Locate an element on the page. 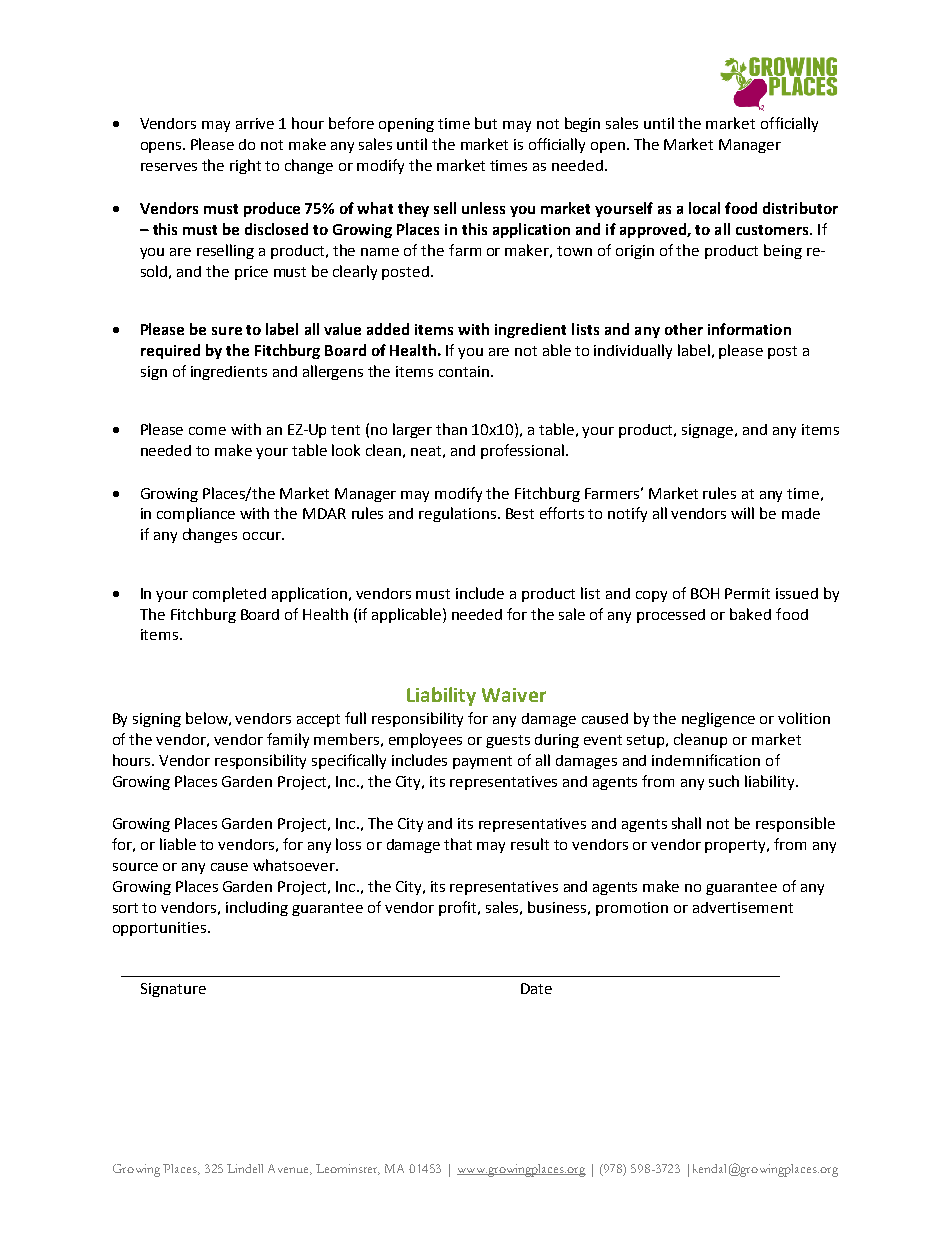 The width and height of the document is (952, 1233). Lindell is located at coordinates (245, 1168).
